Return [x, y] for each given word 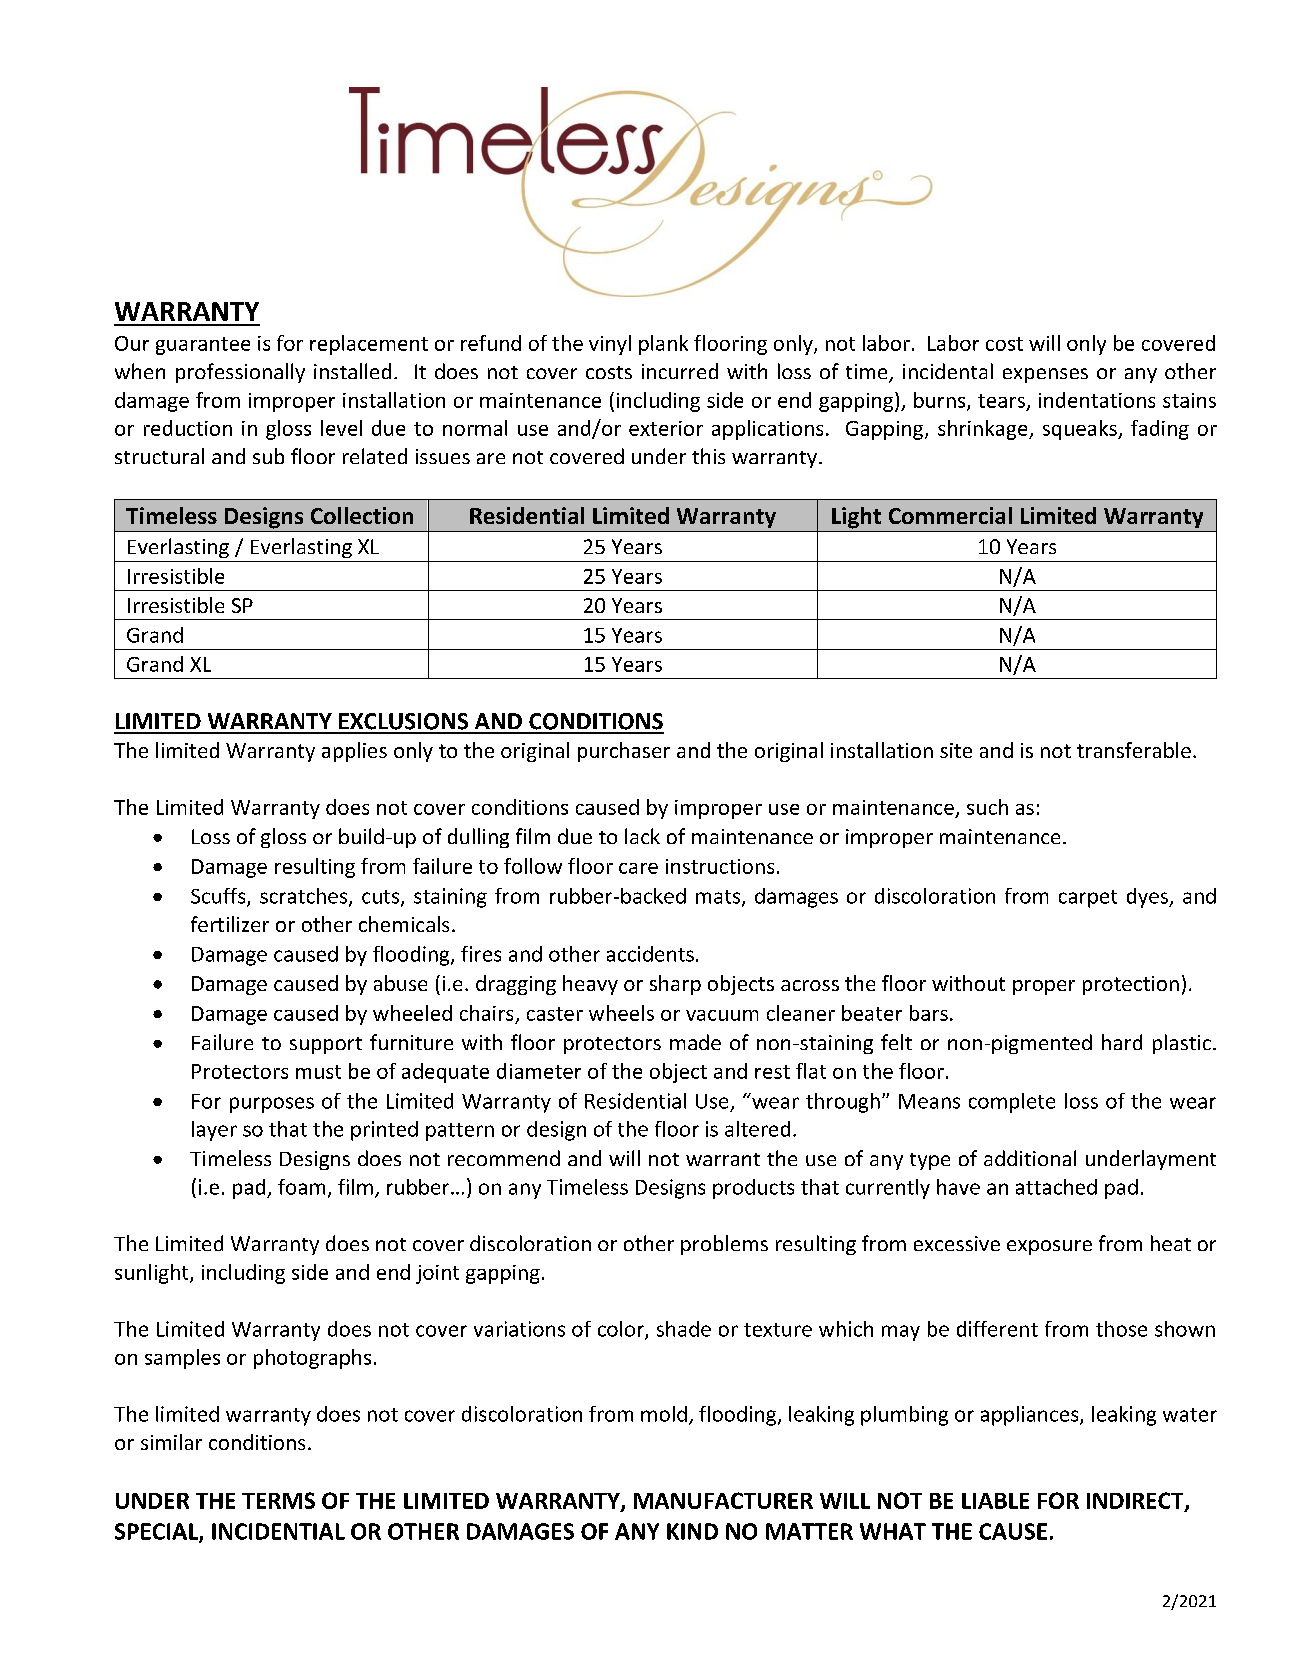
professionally [240, 373]
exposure [1049, 1247]
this [708, 456]
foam [301, 1187]
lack [642, 836]
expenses [1045, 375]
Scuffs [219, 897]
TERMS [278, 1500]
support [326, 1045]
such [987, 807]
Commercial [950, 515]
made [695, 1042]
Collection [362, 515]
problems [724, 1245]
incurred [680, 371]
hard [1122, 1042]
